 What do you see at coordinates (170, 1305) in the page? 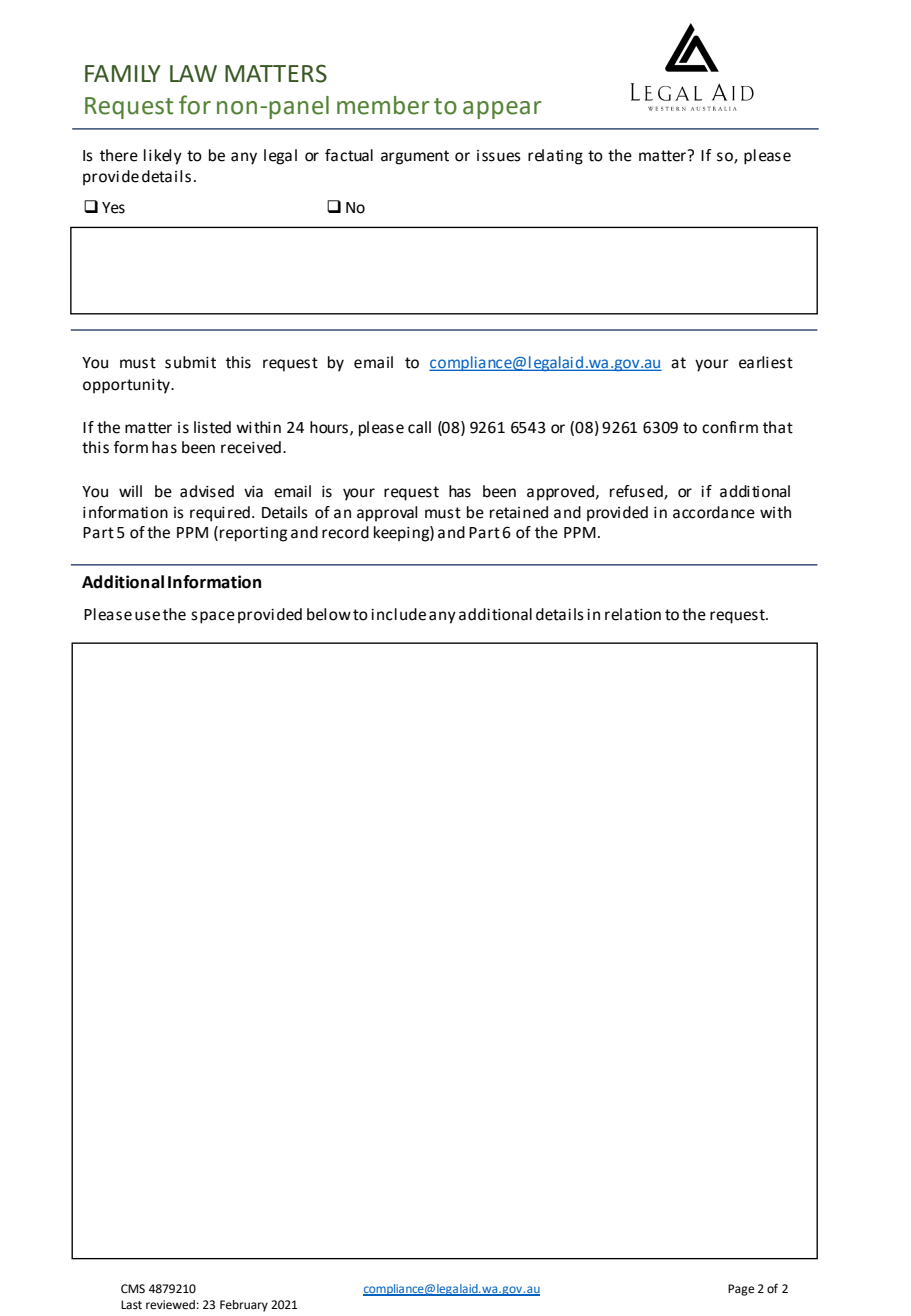
I see `reviewed` at bounding box center [170, 1305].
